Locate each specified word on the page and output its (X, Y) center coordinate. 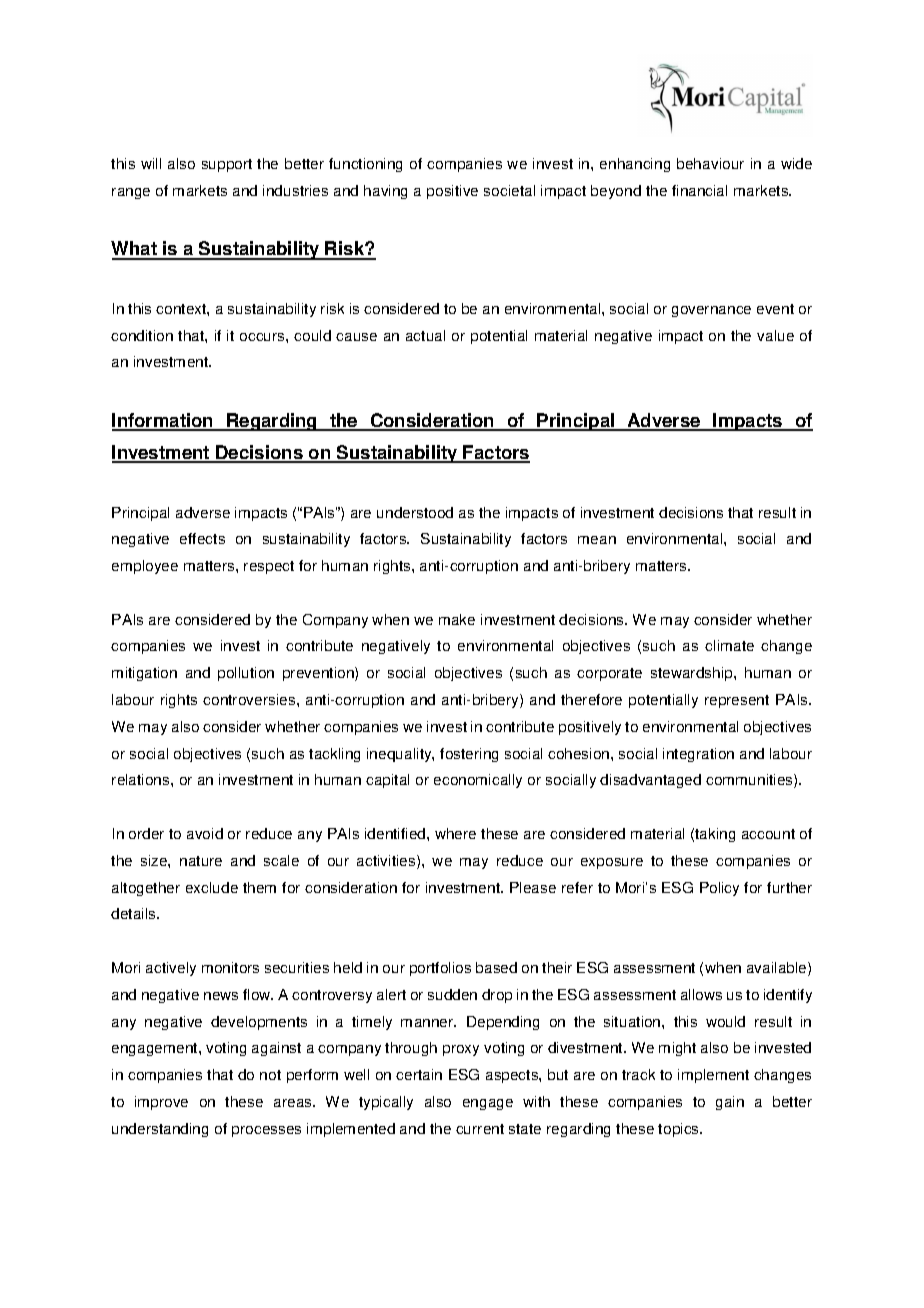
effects (202, 538)
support (227, 165)
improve (161, 1103)
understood (415, 512)
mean (597, 540)
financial (699, 190)
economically (478, 781)
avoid (205, 833)
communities (750, 781)
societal (509, 190)
